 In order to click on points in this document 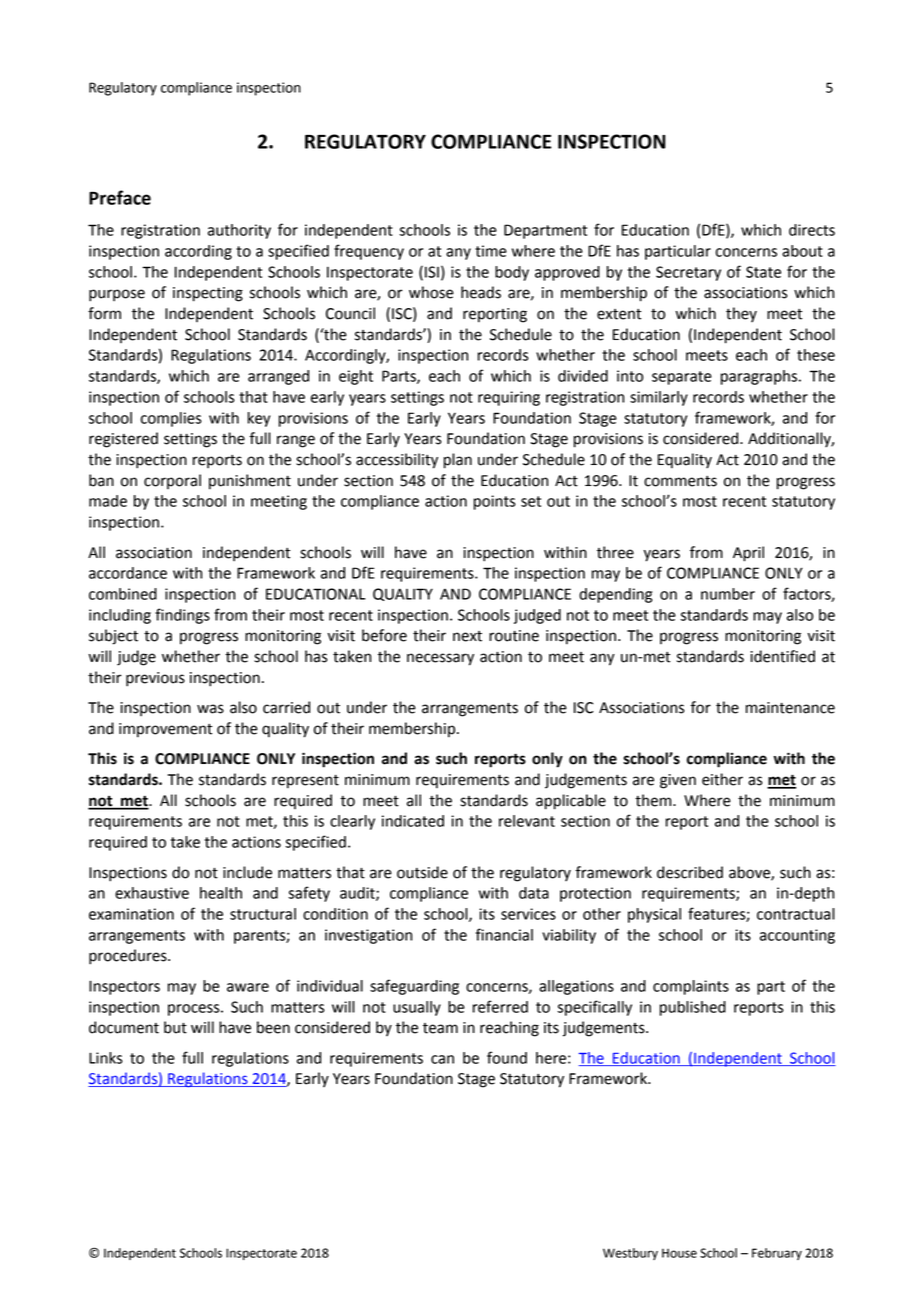, I will do `click(495, 502)`.
